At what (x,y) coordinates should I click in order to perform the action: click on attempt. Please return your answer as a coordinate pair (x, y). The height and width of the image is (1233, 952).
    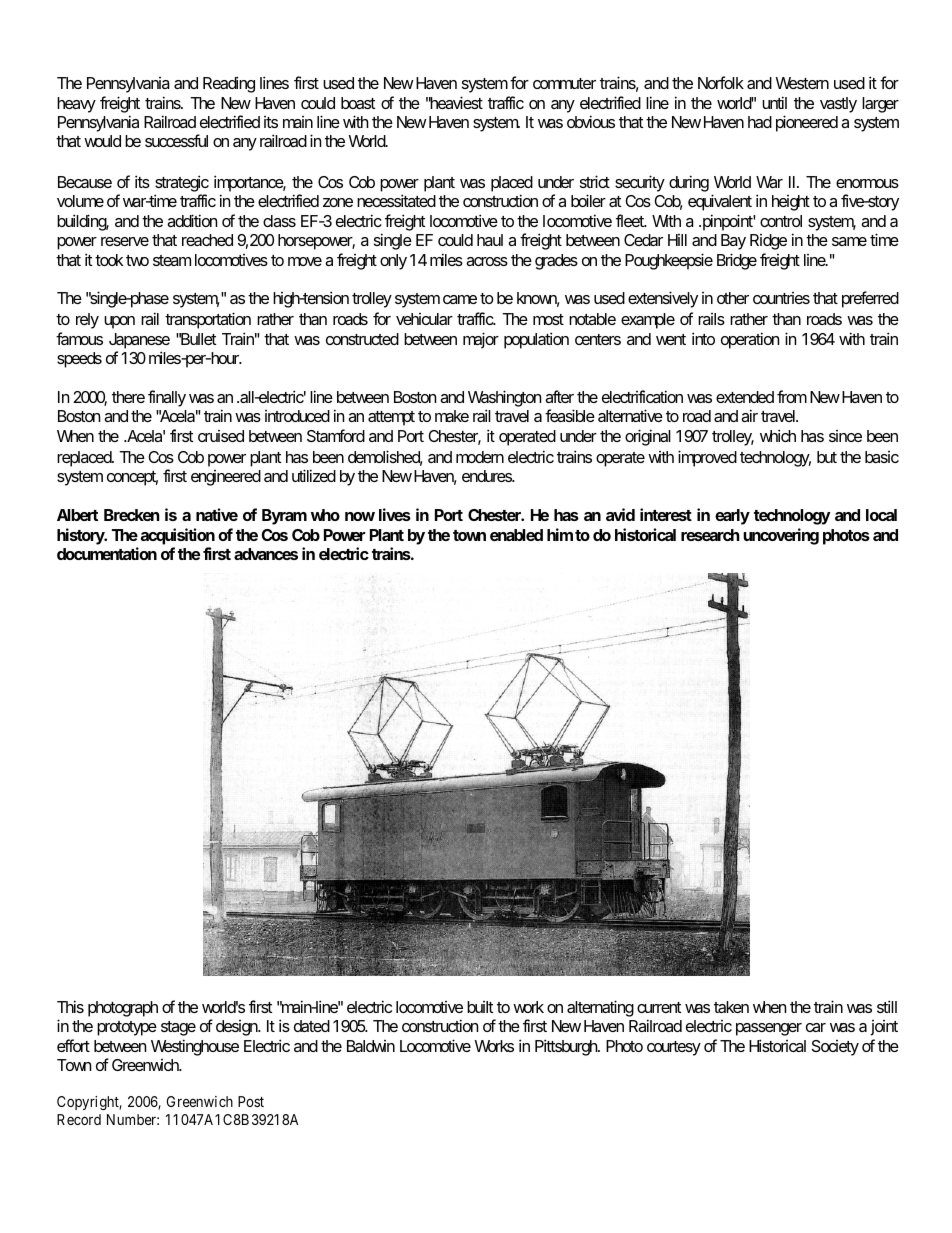
    Looking at the image, I should click on (391, 418).
